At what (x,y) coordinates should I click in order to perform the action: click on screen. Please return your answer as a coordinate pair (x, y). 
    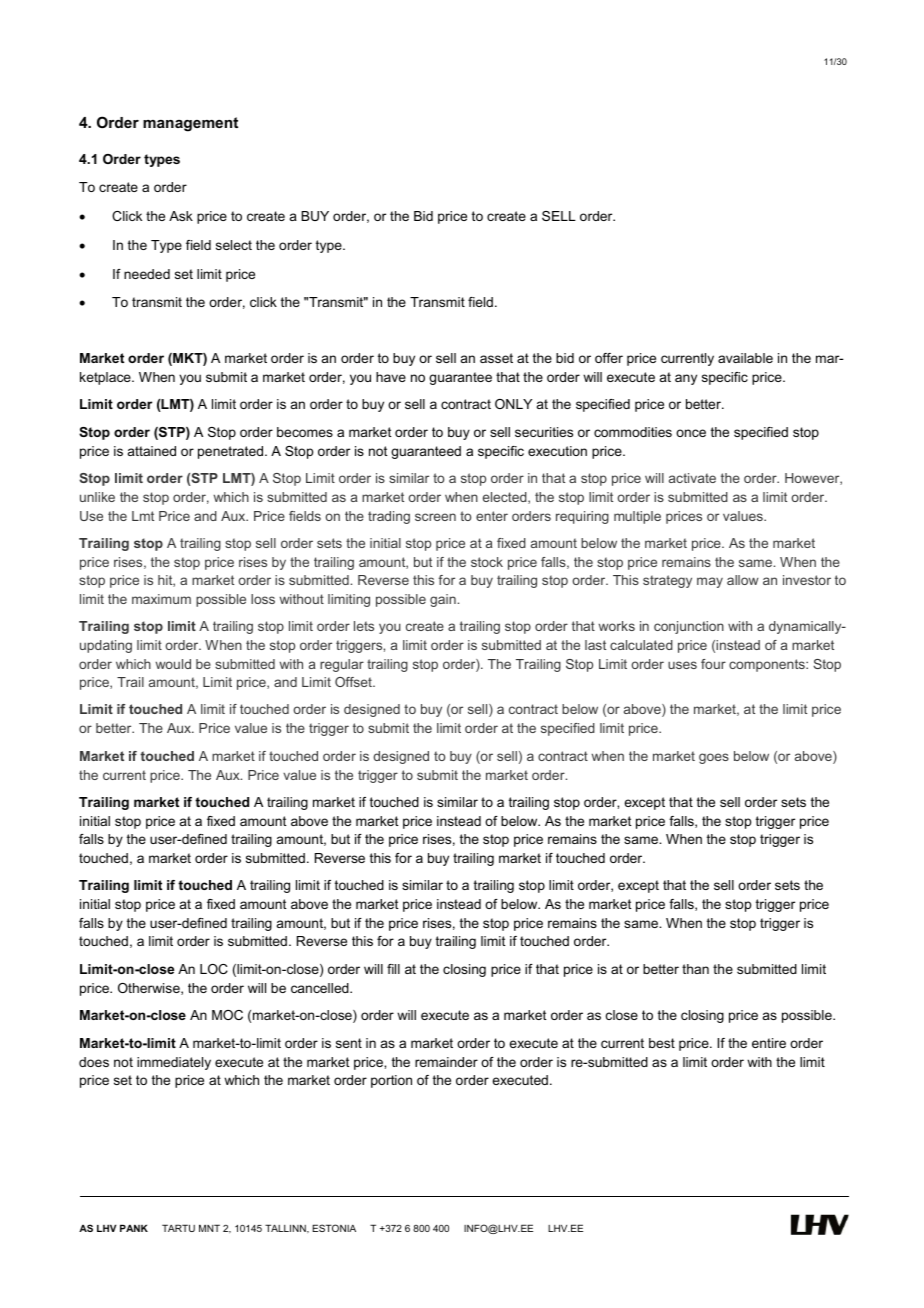
    Looking at the image, I should click on (435, 517).
